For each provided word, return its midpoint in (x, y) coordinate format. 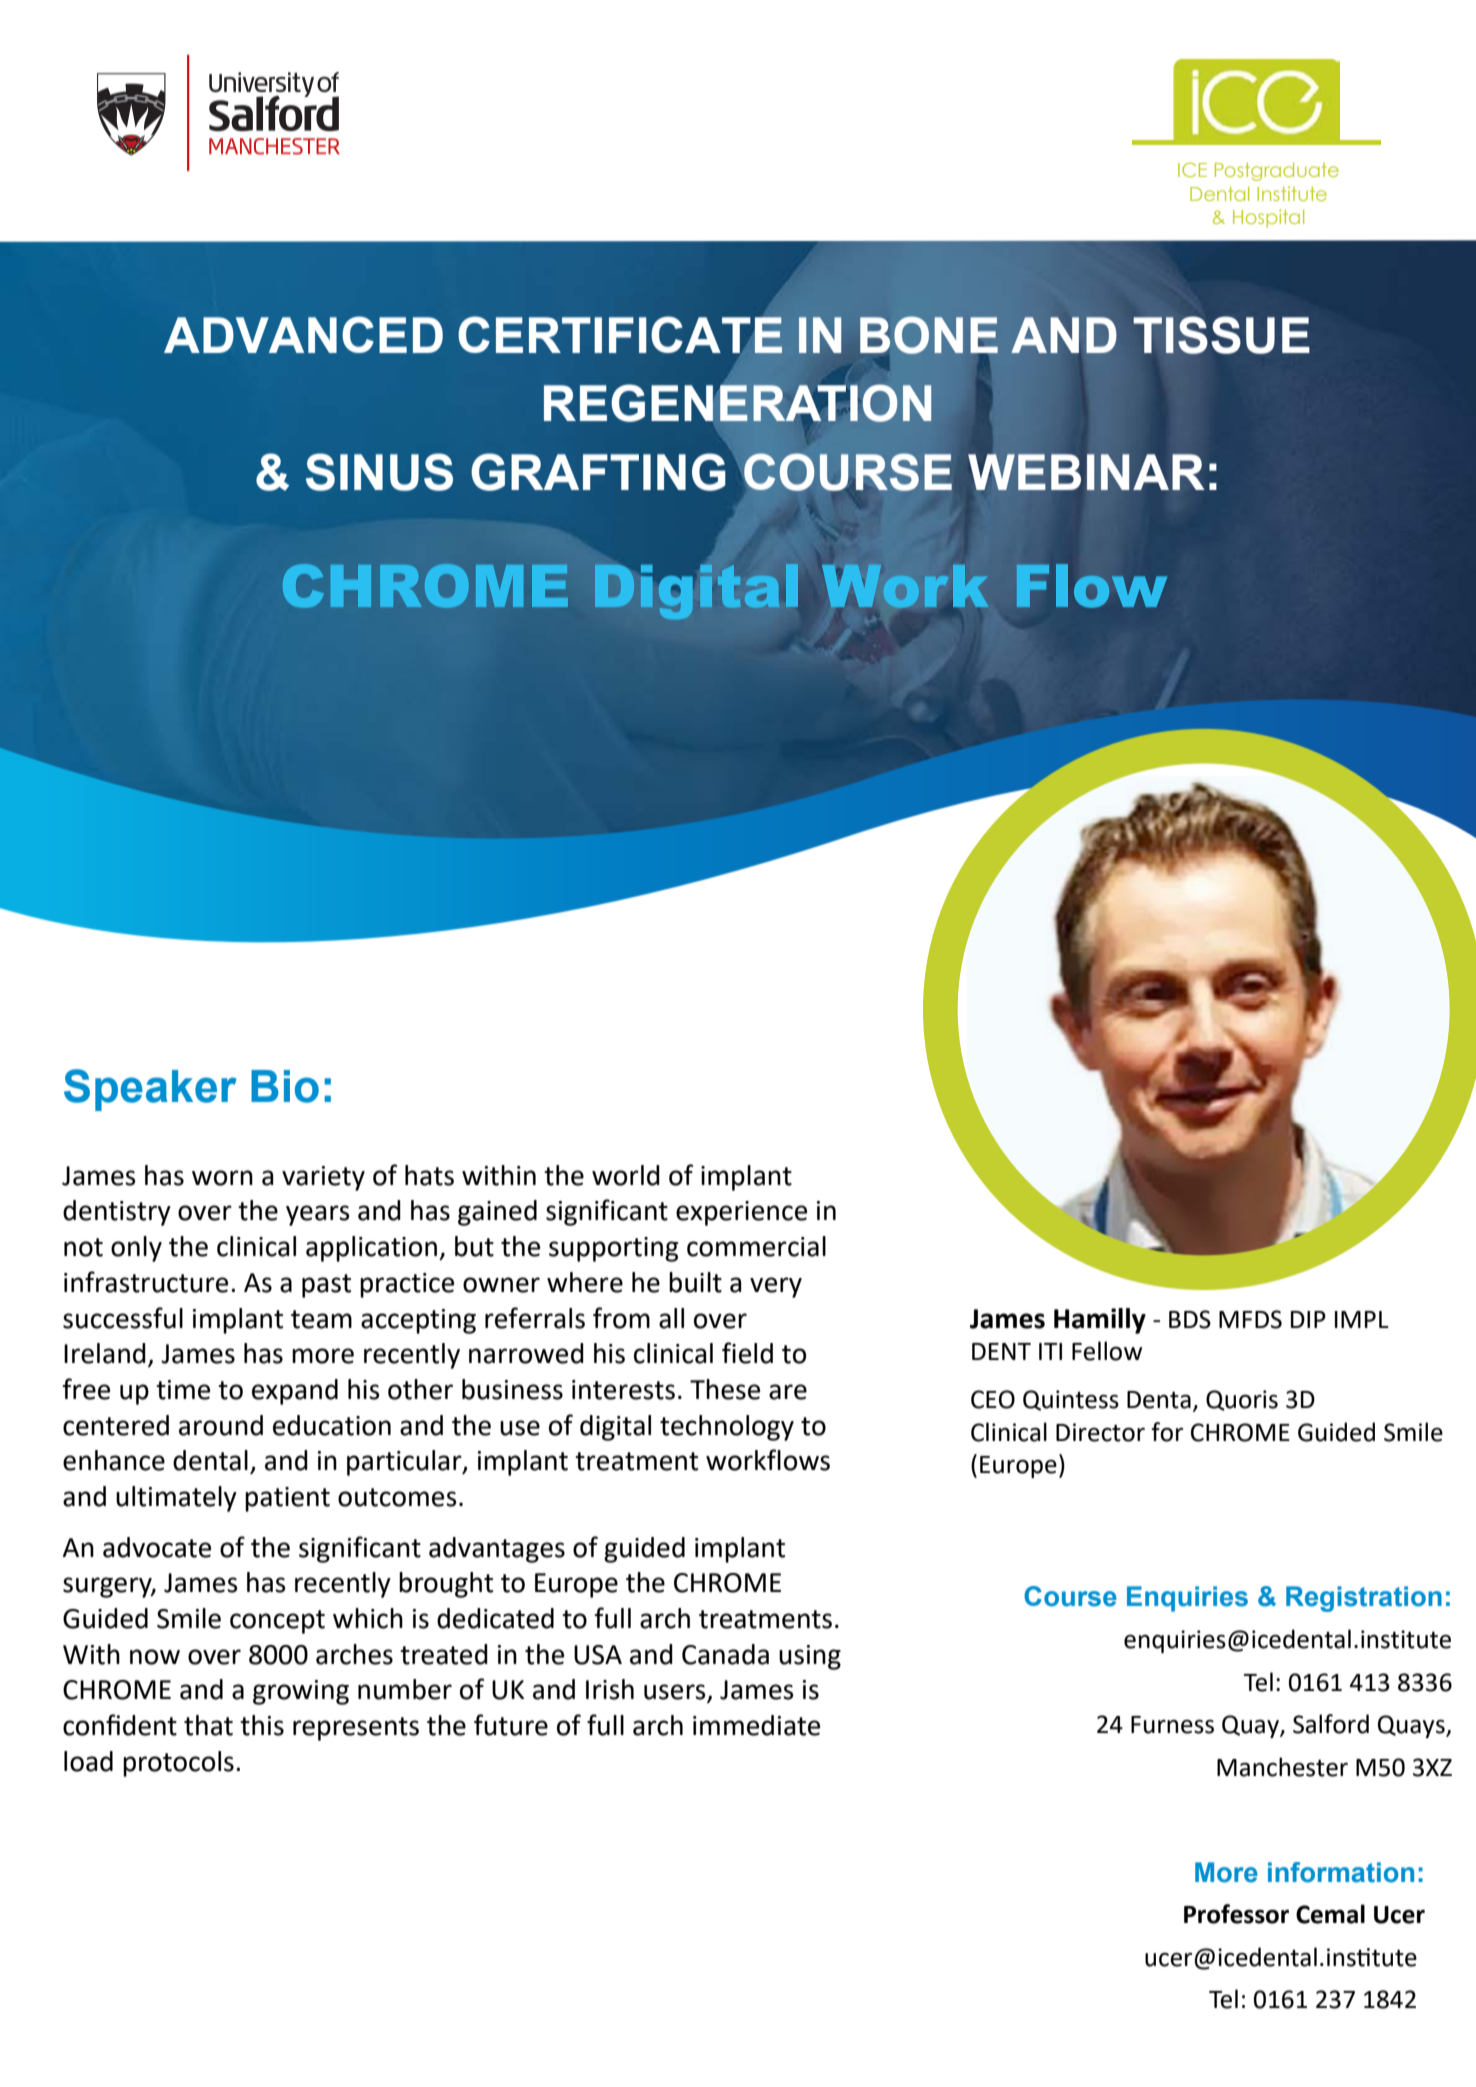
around (221, 1425)
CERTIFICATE (620, 334)
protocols (178, 1764)
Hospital (1268, 218)
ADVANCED (303, 334)
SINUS (379, 472)
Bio (285, 1086)
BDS (1190, 1319)
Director (1100, 1432)
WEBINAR (1086, 472)
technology (727, 1428)
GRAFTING (598, 472)
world (626, 1175)
